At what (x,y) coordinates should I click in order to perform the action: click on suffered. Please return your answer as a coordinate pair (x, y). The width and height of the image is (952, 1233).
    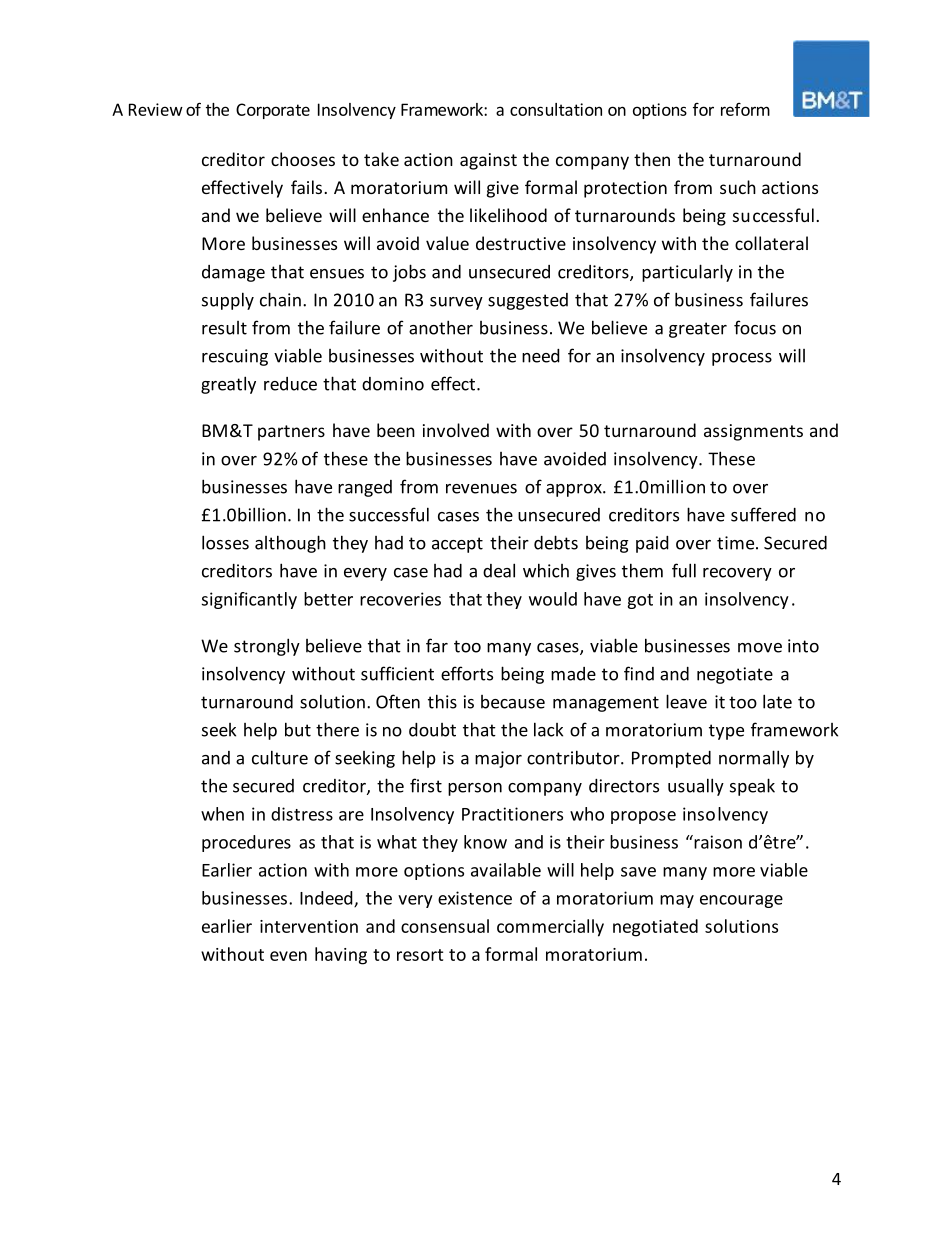
    Looking at the image, I should click on (763, 514).
